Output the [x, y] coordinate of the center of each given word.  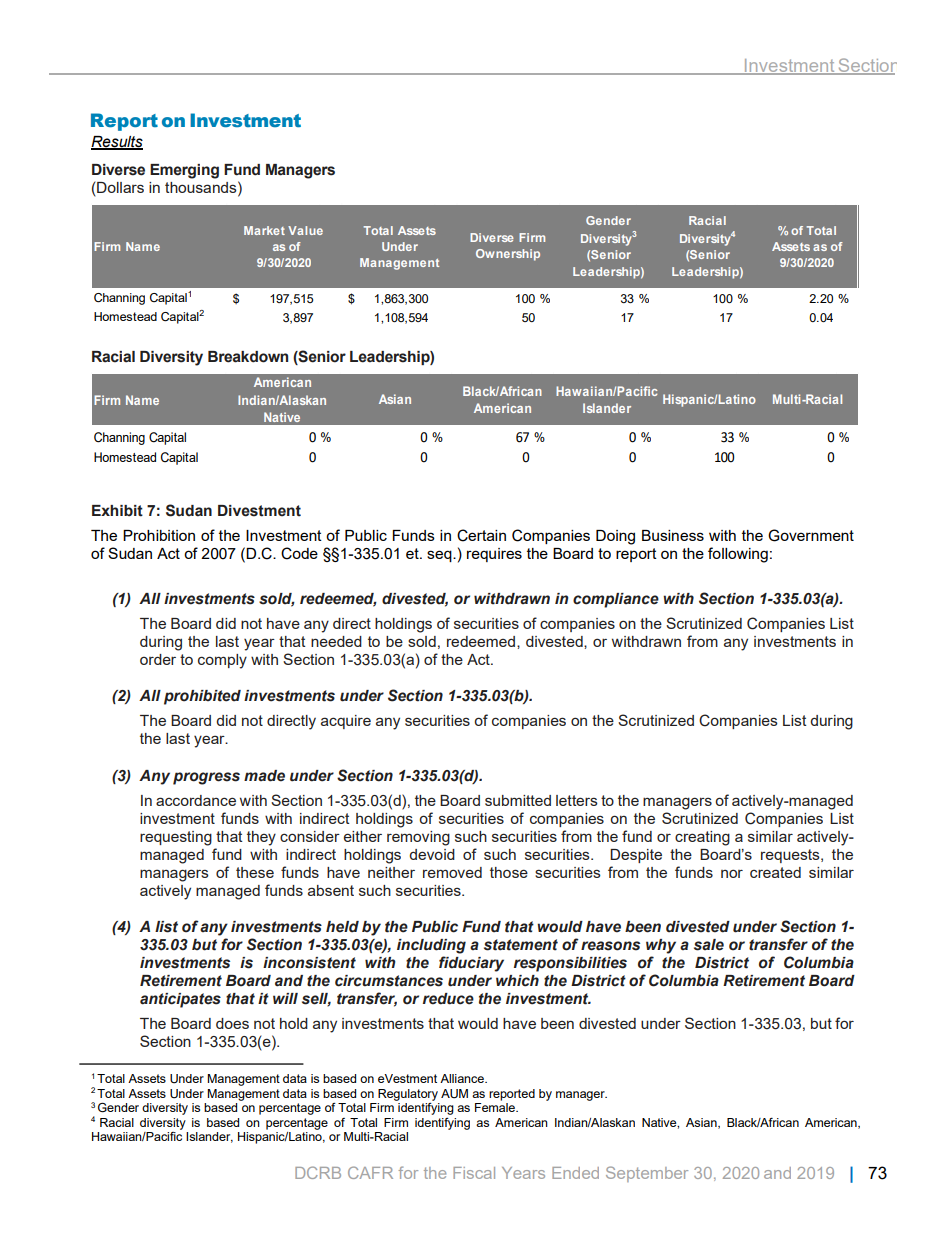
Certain [481, 535]
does [232, 1023]
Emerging [184, 171]
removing [418, 838]
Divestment [259, 511]
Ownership [508, 255]
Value [305, 230]
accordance [196, 800]
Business [673, 535]
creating [702, 838]
